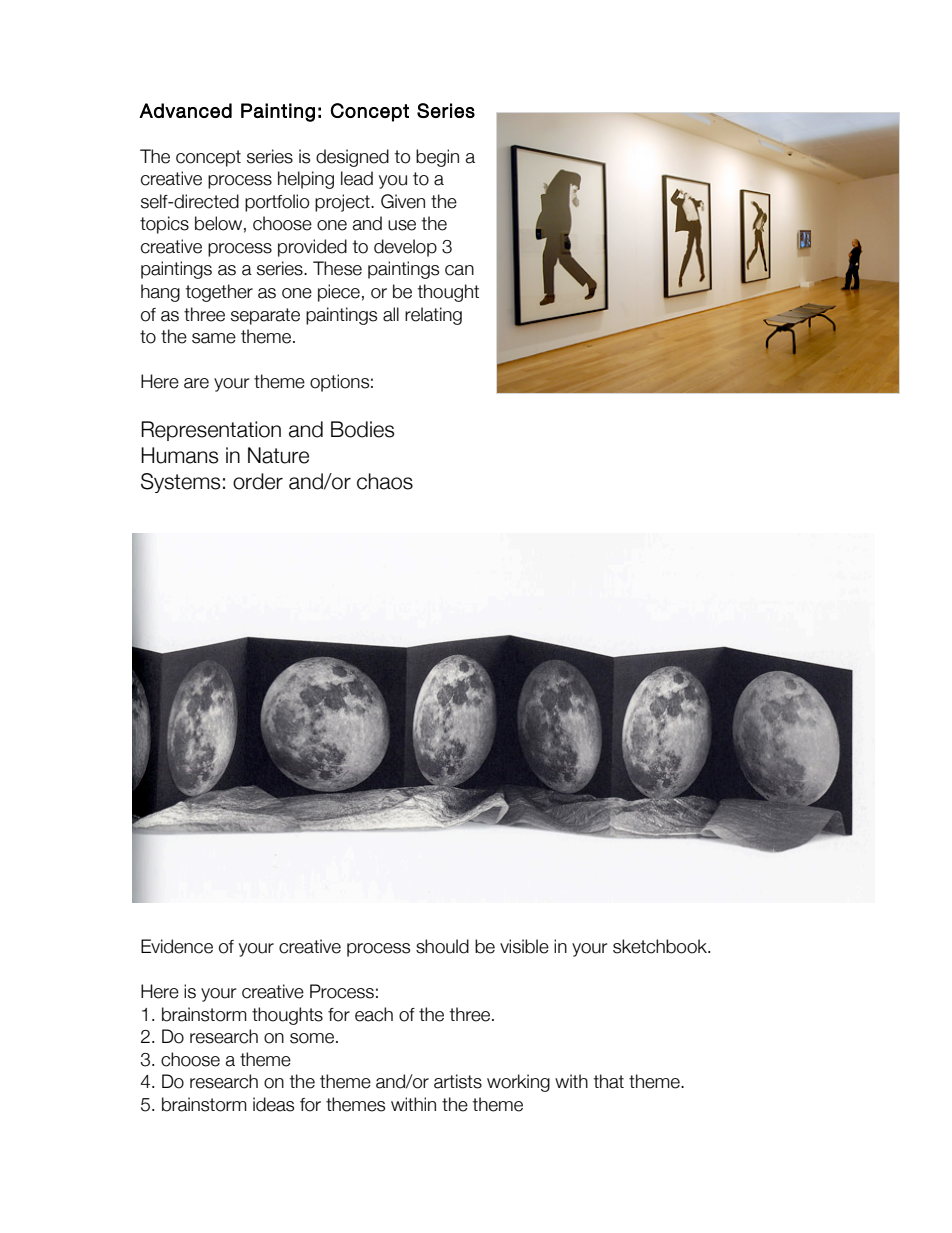  What do you see at coordinates (385, 481) in the screenshot?
I see `chaos` at bounding box center [385, 481].
